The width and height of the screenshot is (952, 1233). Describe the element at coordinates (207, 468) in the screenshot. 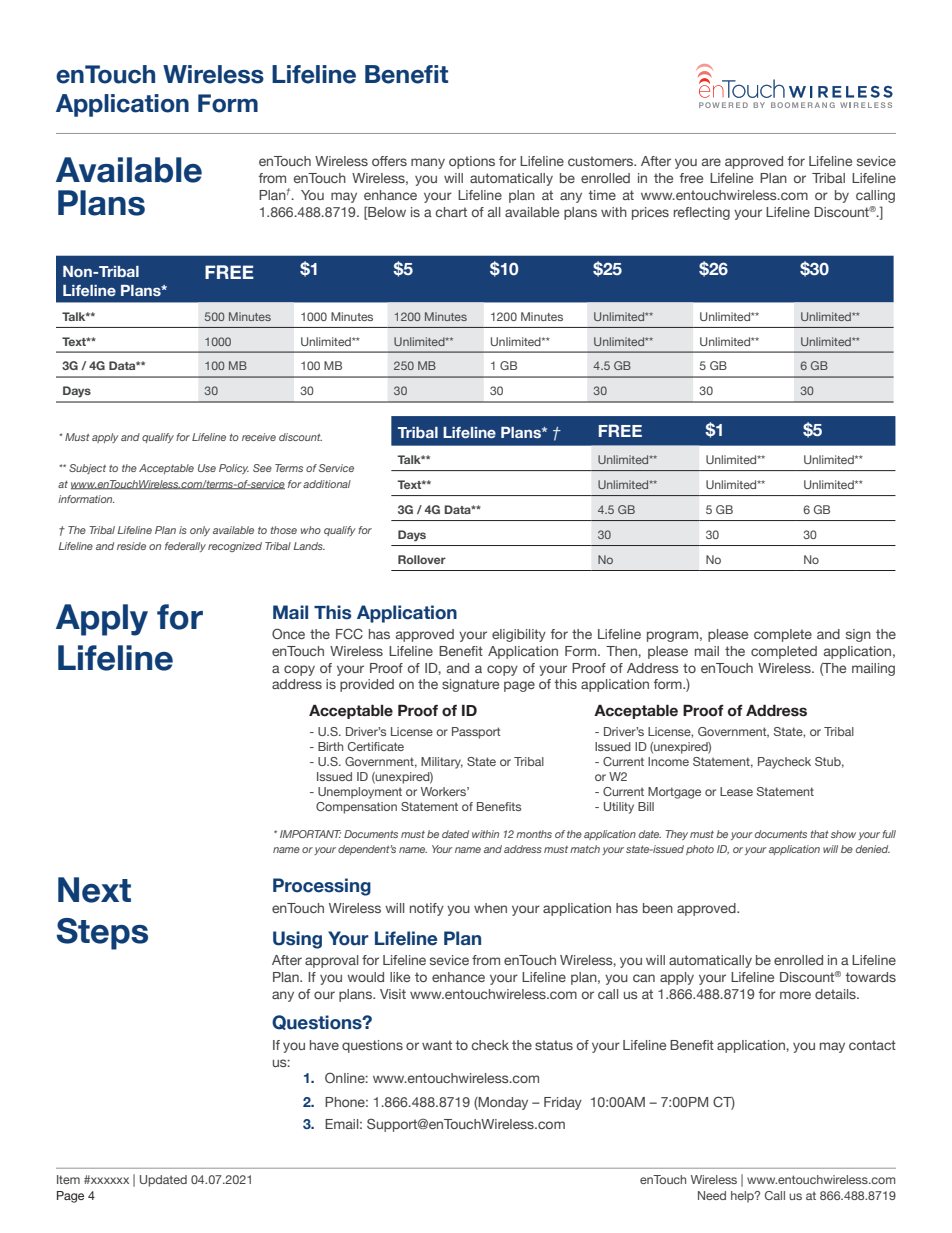

I see `Use` at that location.
